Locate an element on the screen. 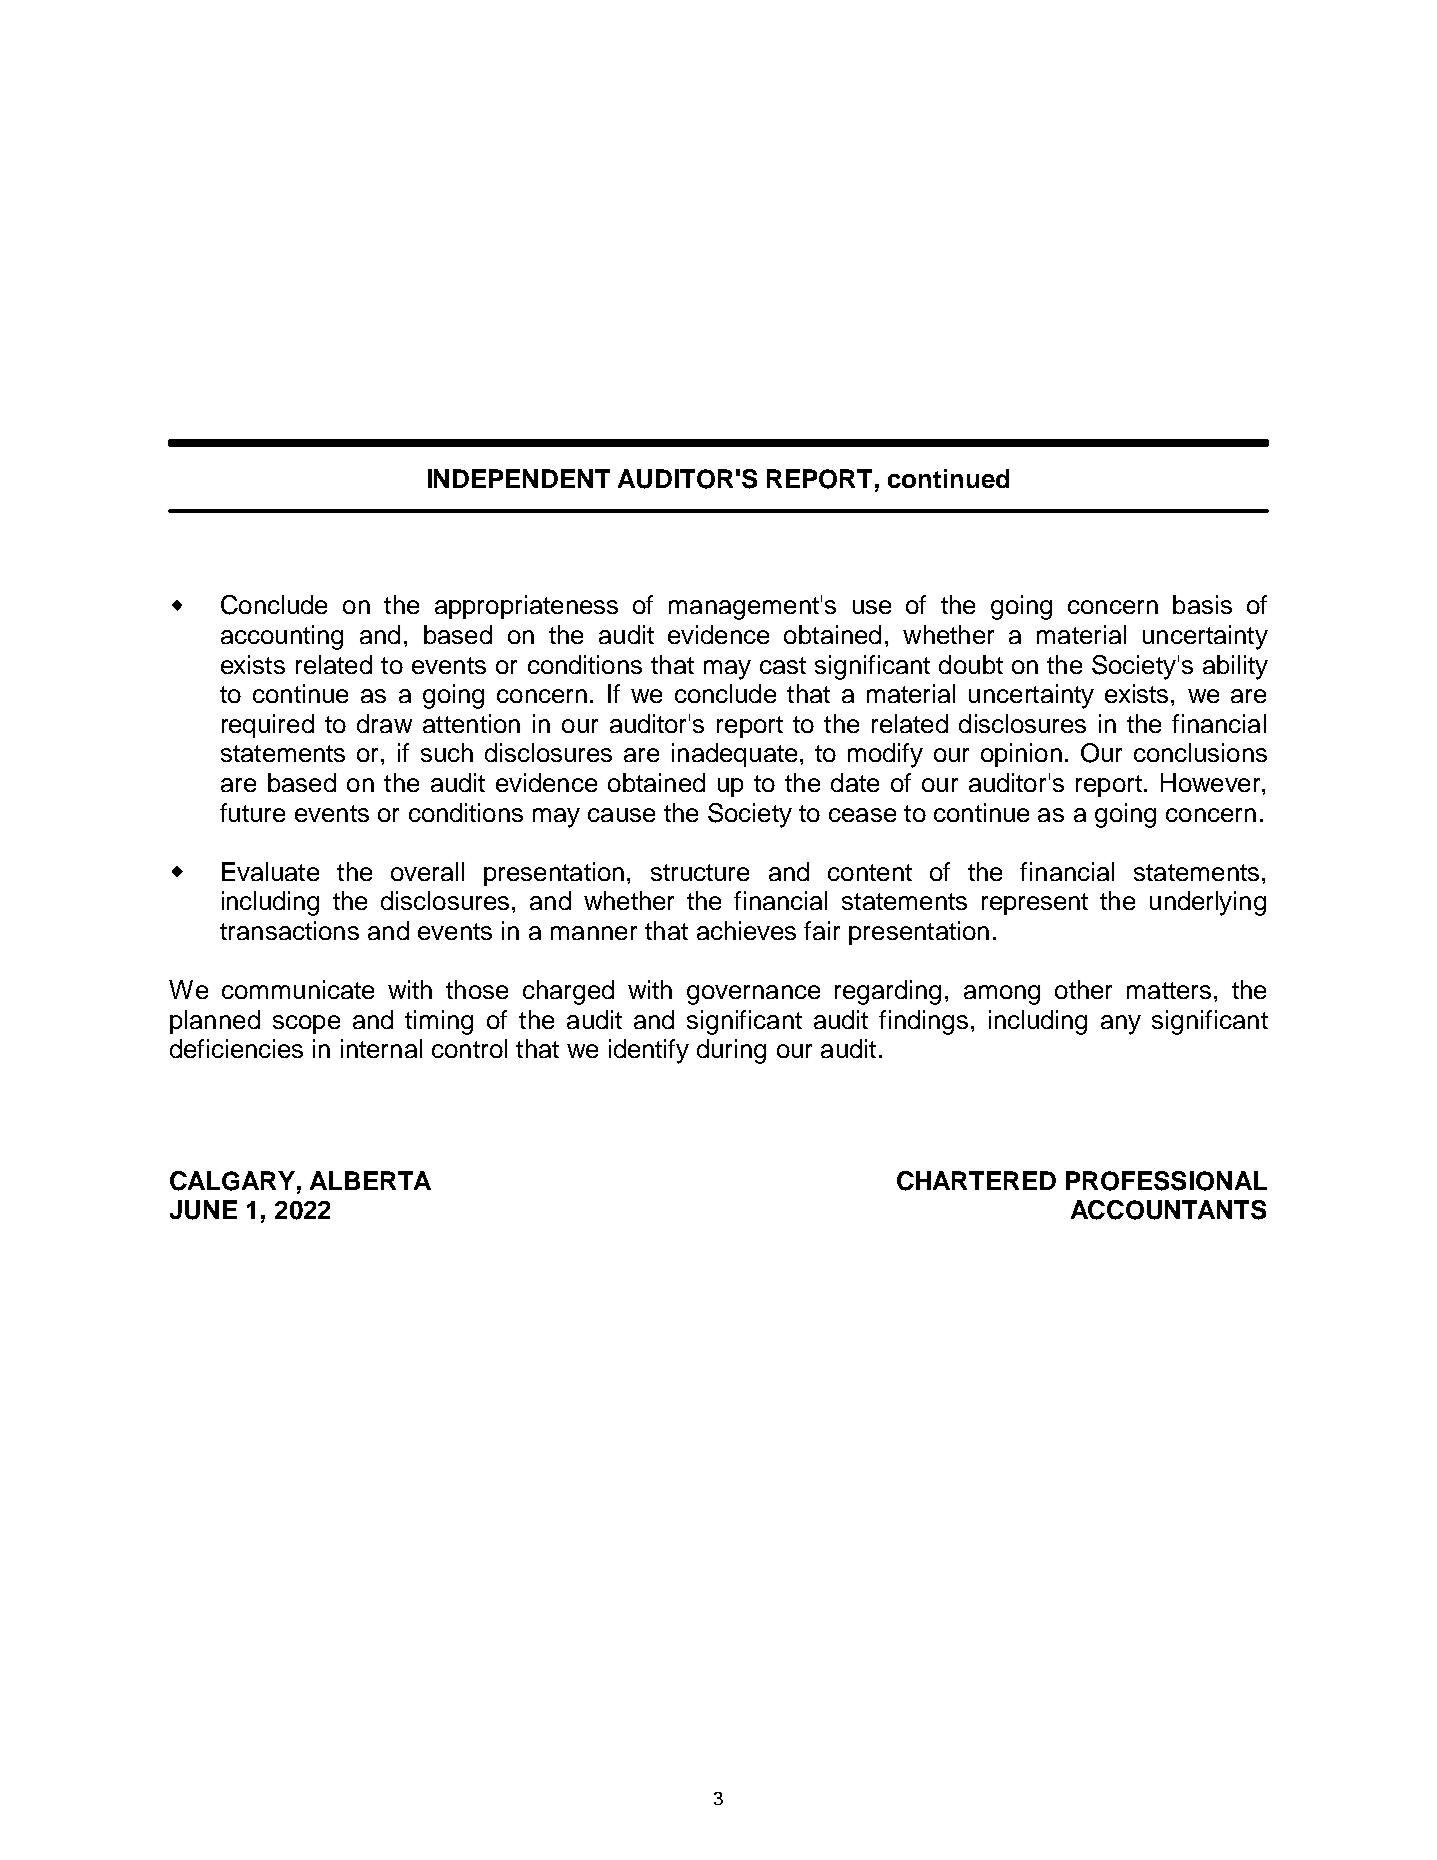 The height and width of the screenshot is (1860, 1437). ALBERTA is located at coordinates (370, 1180).
